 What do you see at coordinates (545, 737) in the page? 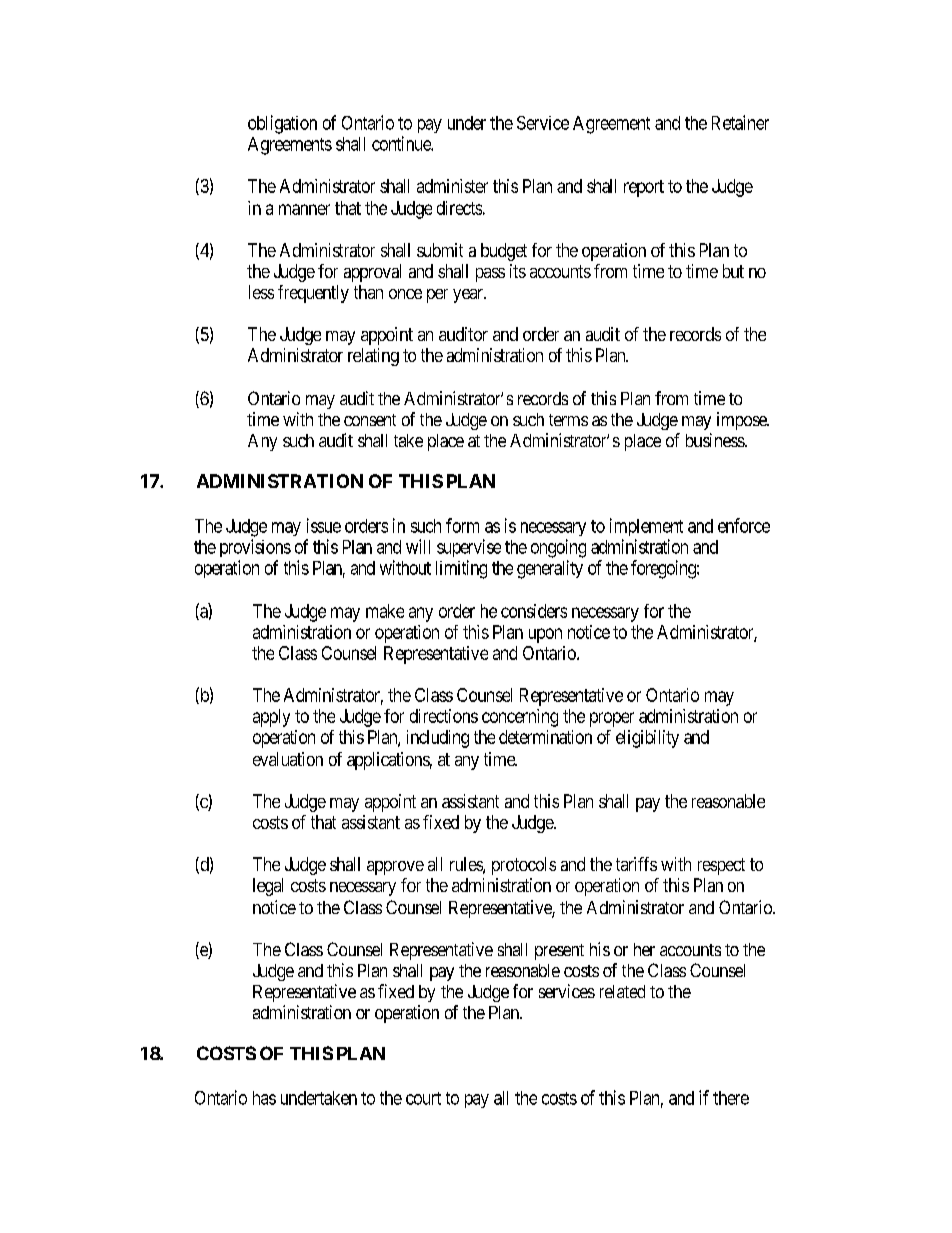
I see `determination` at bounding box center [545, 737].
